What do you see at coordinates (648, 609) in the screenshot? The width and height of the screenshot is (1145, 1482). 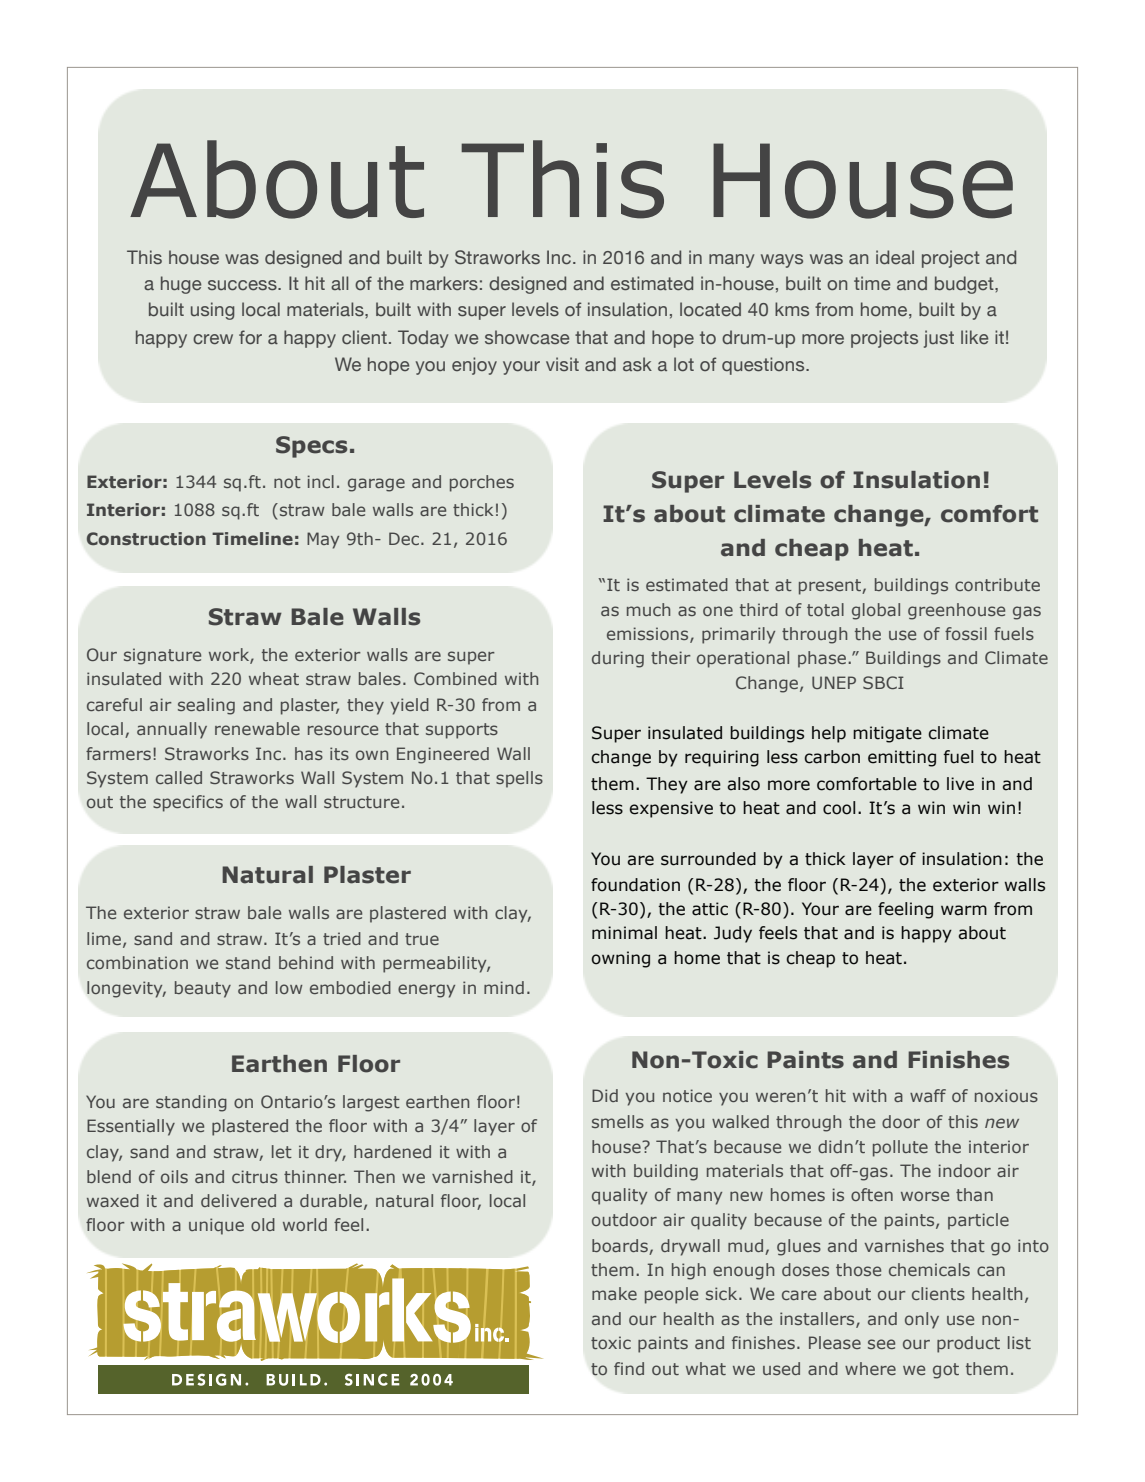 I see `much` at bounding box center [648, 609].
